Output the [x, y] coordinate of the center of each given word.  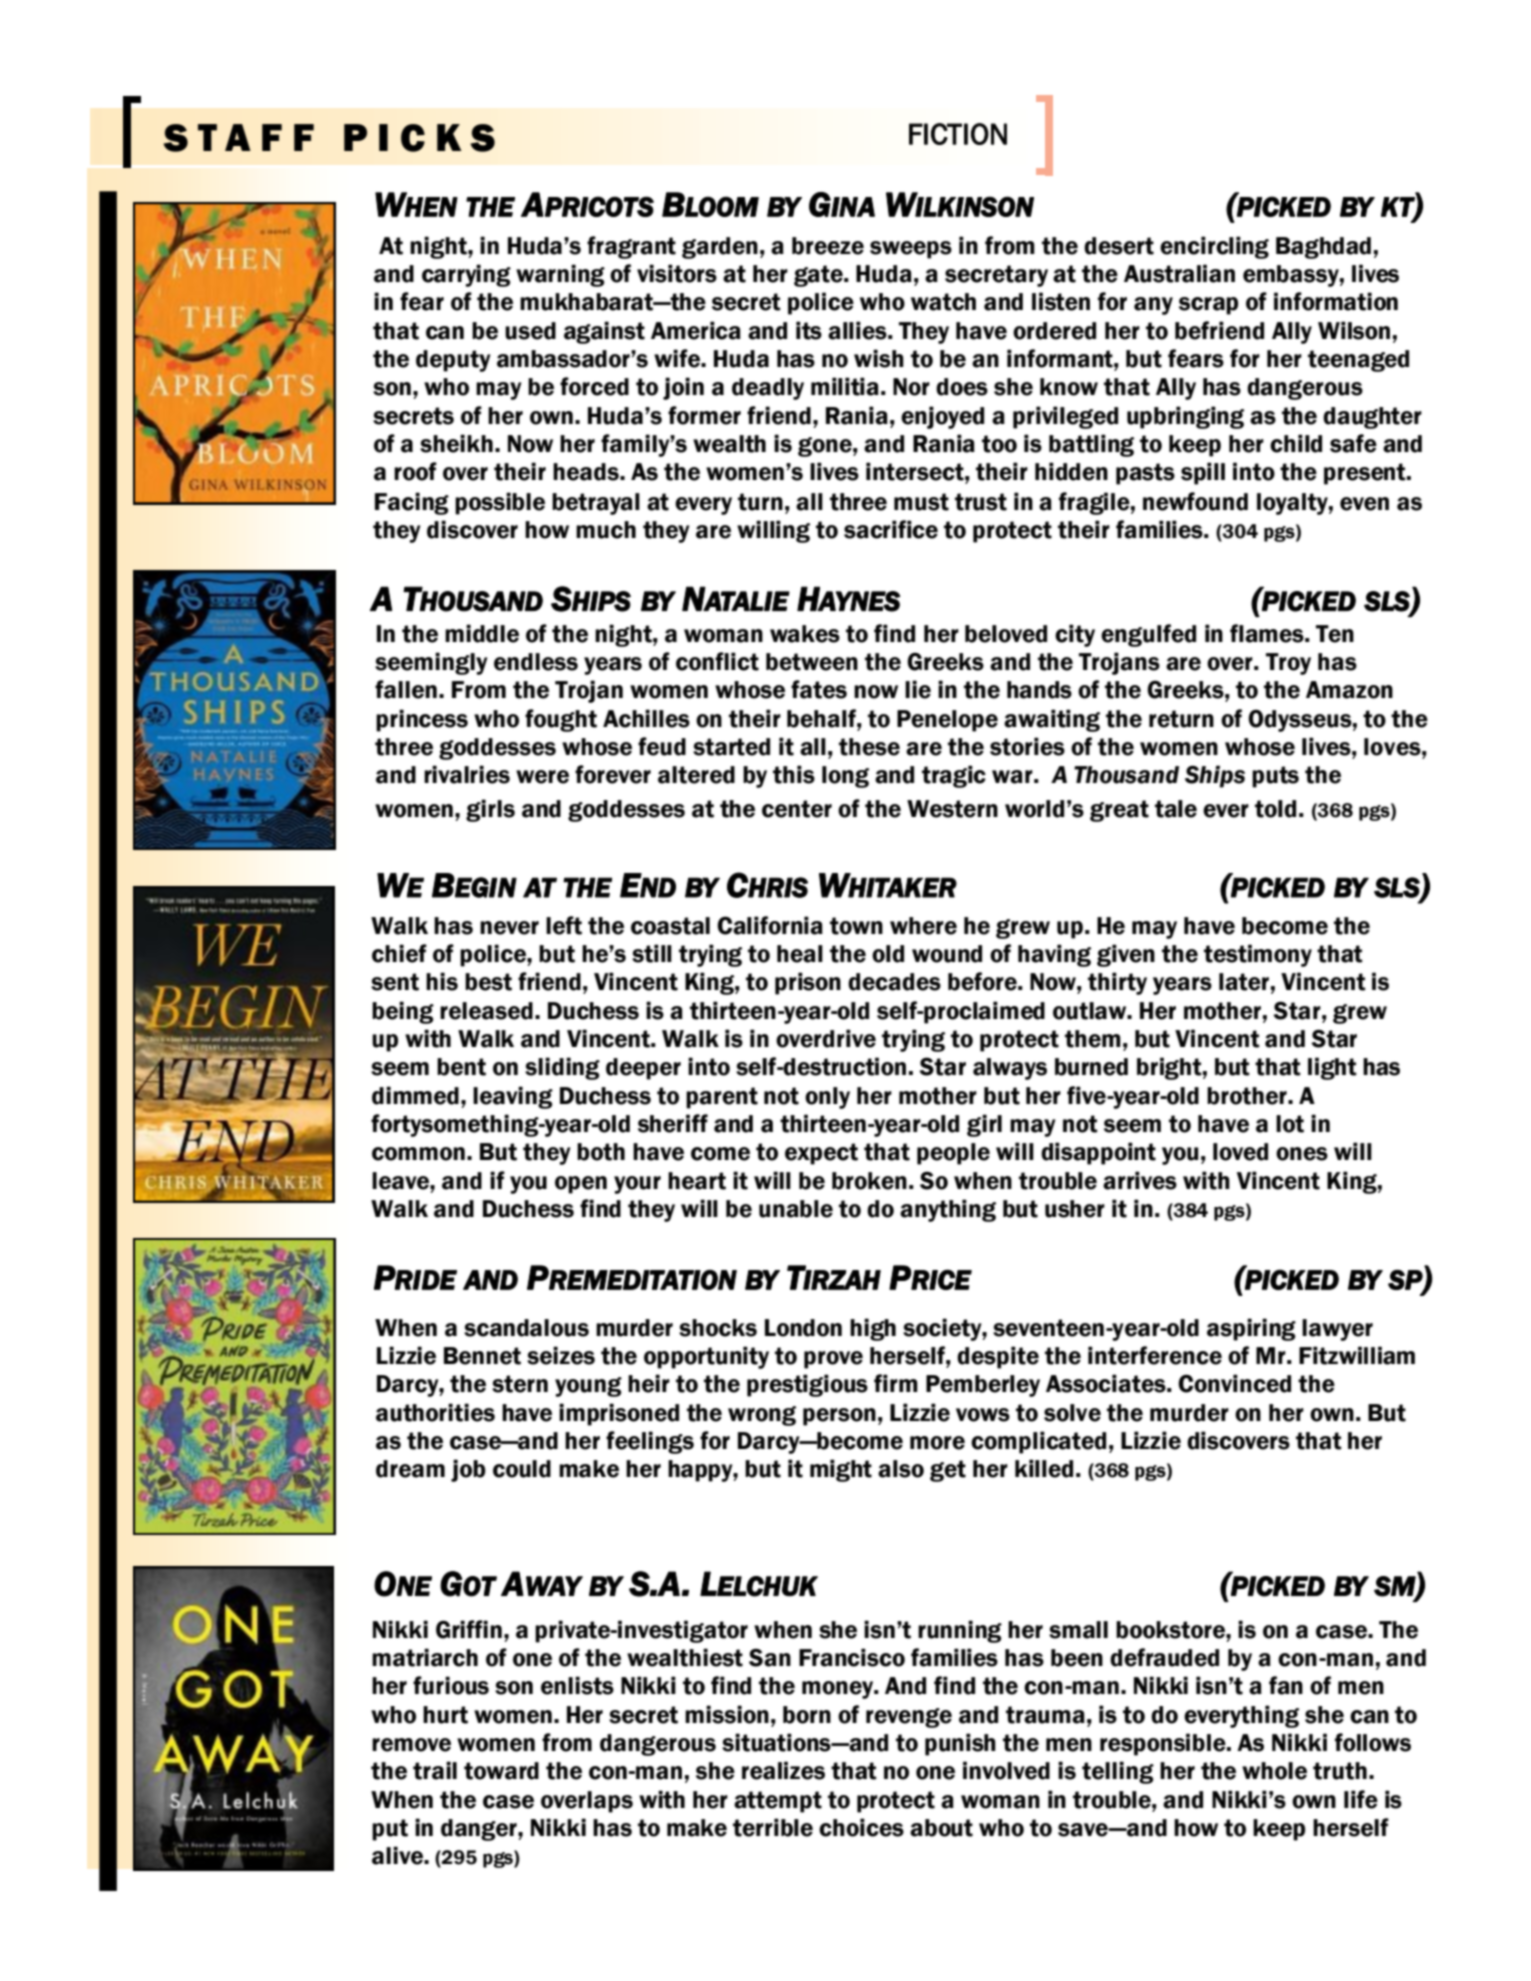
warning [560, 275]
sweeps [911, 250]
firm [896, 1383]
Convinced [1234, 1383]
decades [894, 982]
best [488, 982]
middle [482, 633]
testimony [1258, 955]
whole [1274, 1771]
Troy [1288, 664]
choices [861, 1827]
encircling [1214, 247]
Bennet [482, 1356]
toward [501, 1771]
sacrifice [891, 529]
